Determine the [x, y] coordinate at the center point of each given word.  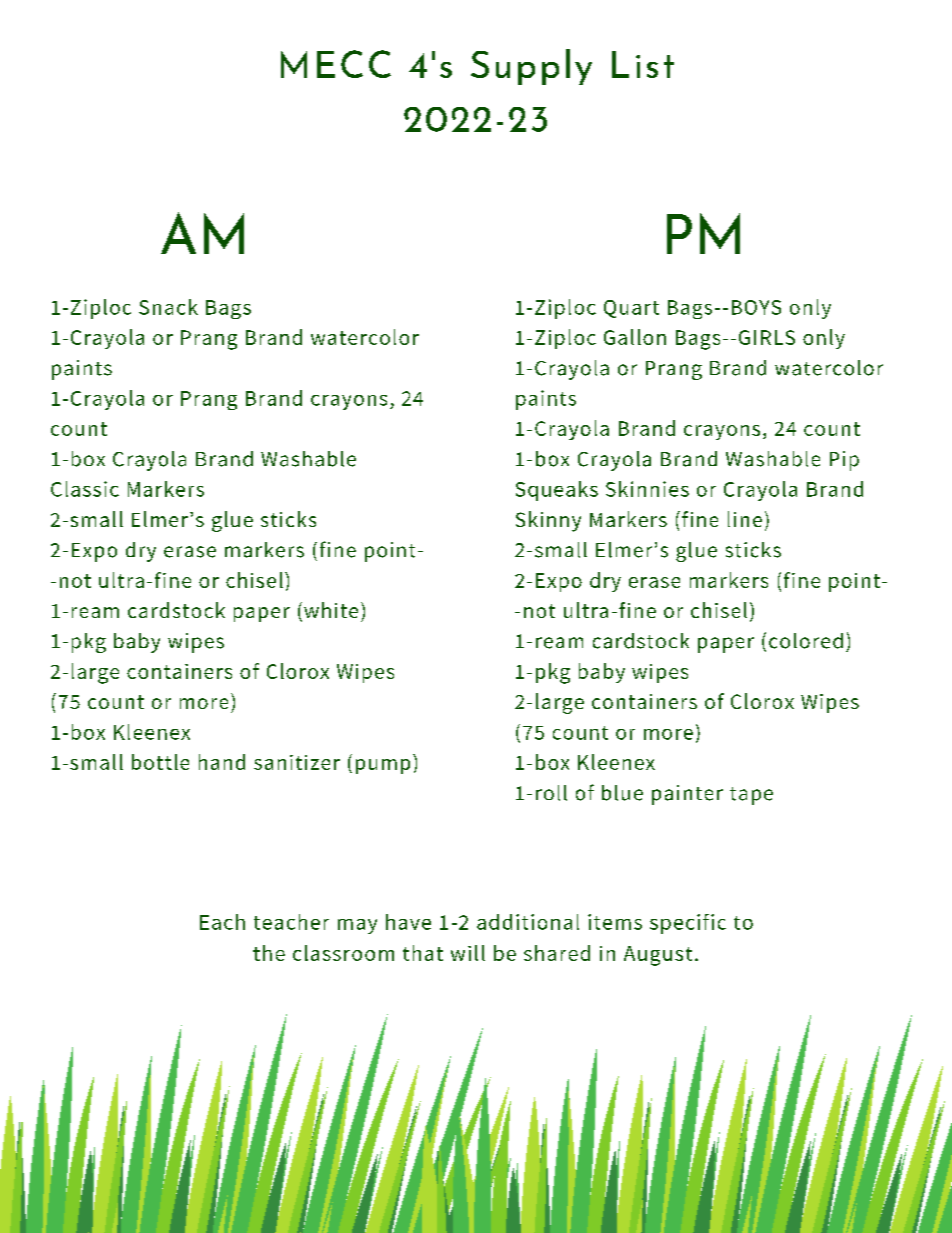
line [745, 519]
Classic [85, 489]
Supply [531, 67]
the [269, 953]
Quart [631, 309]
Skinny [548, 521]
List [643, 64]
